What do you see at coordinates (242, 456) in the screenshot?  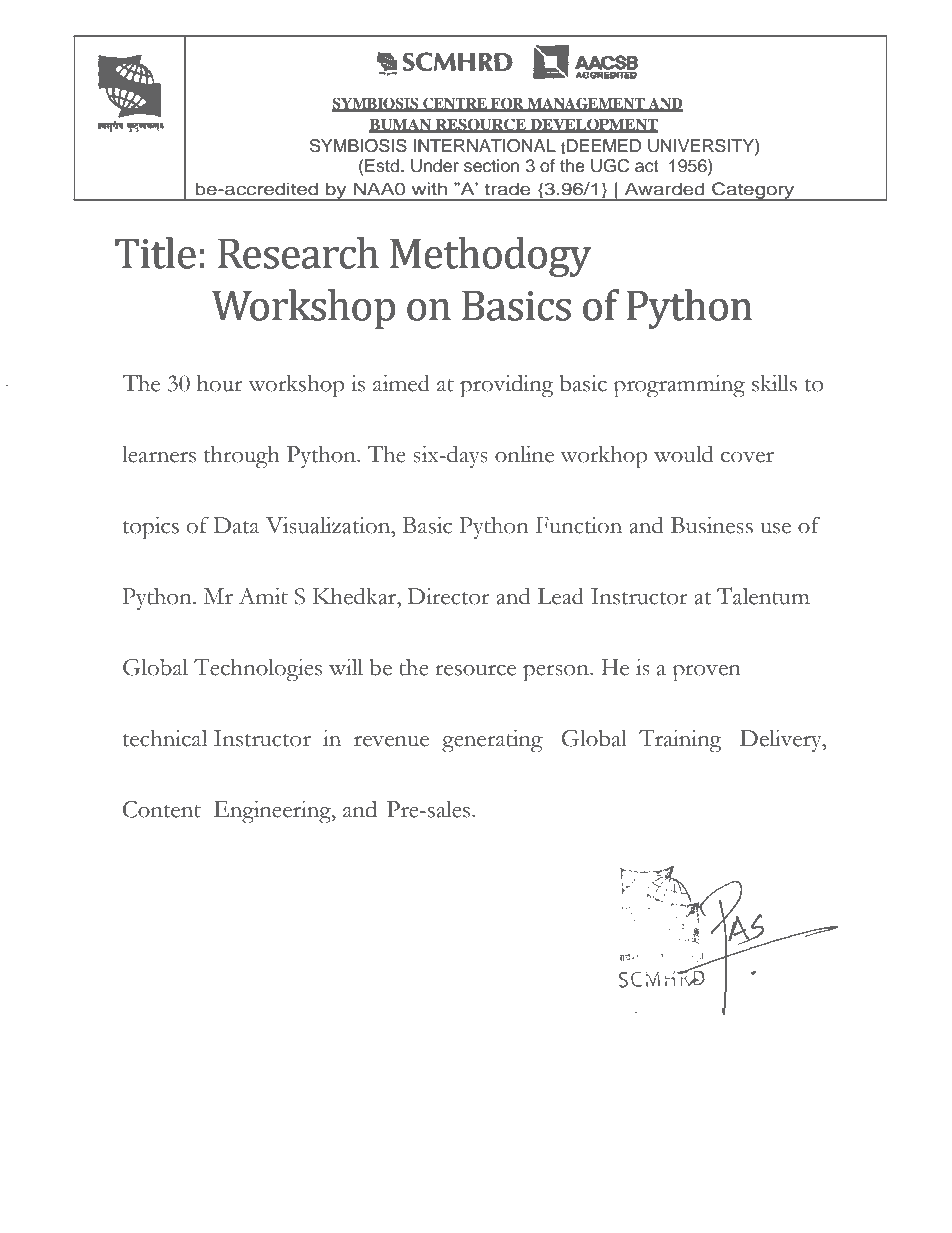 I see `through` at bounding box center [242, 456].
